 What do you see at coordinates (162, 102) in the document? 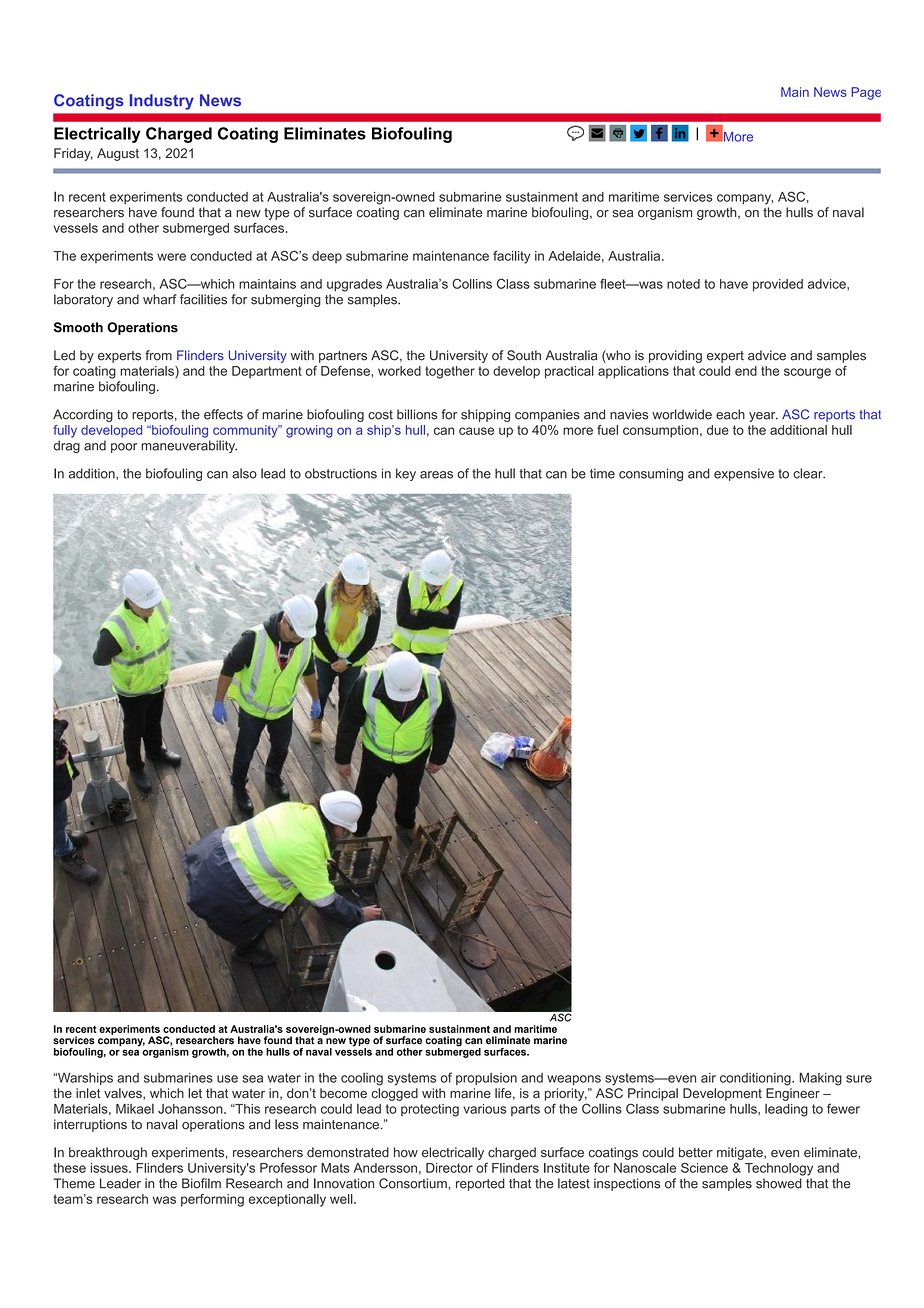
I see `Industry` at bounding box center [162, 102].
